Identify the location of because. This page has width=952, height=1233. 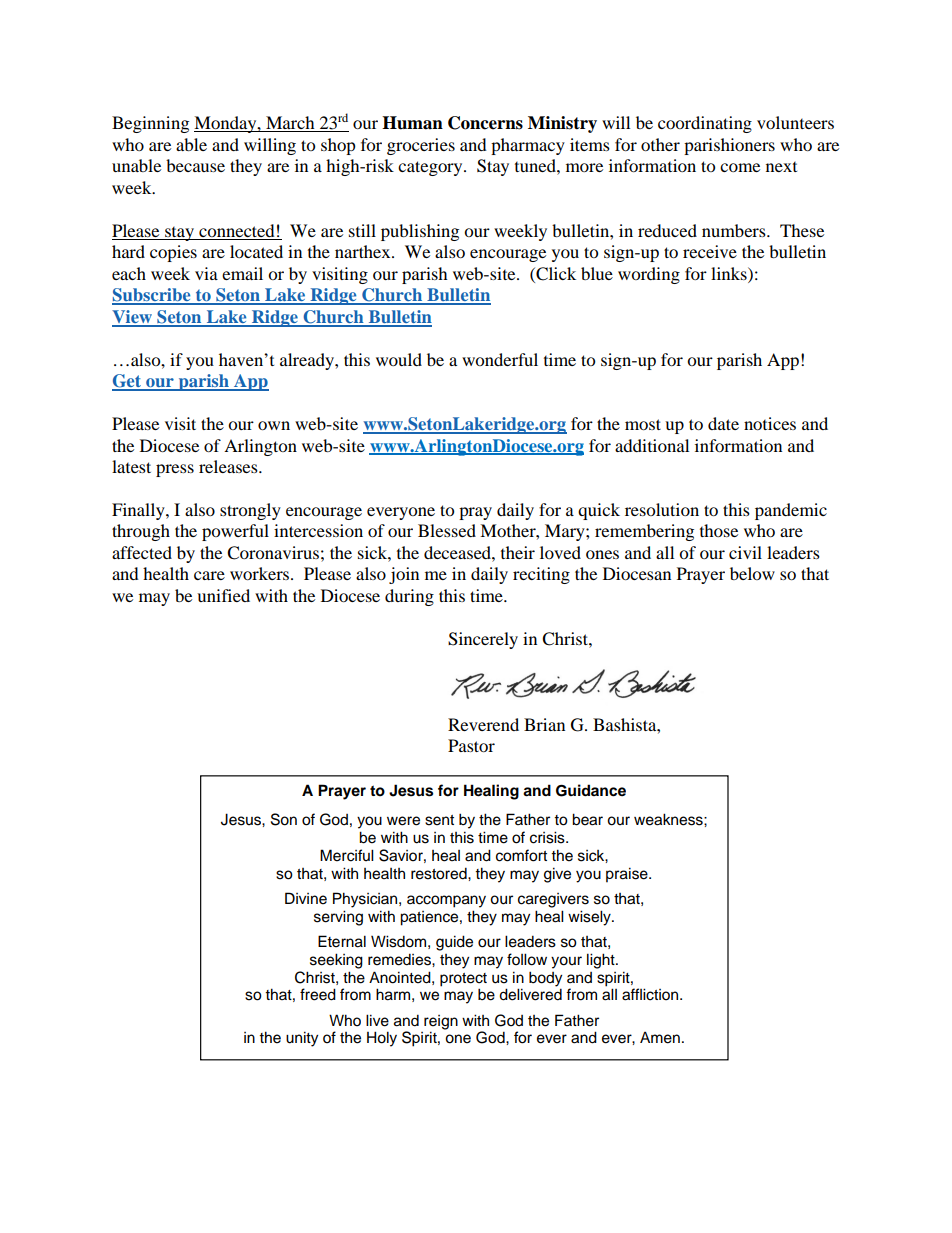
(195, 165).
